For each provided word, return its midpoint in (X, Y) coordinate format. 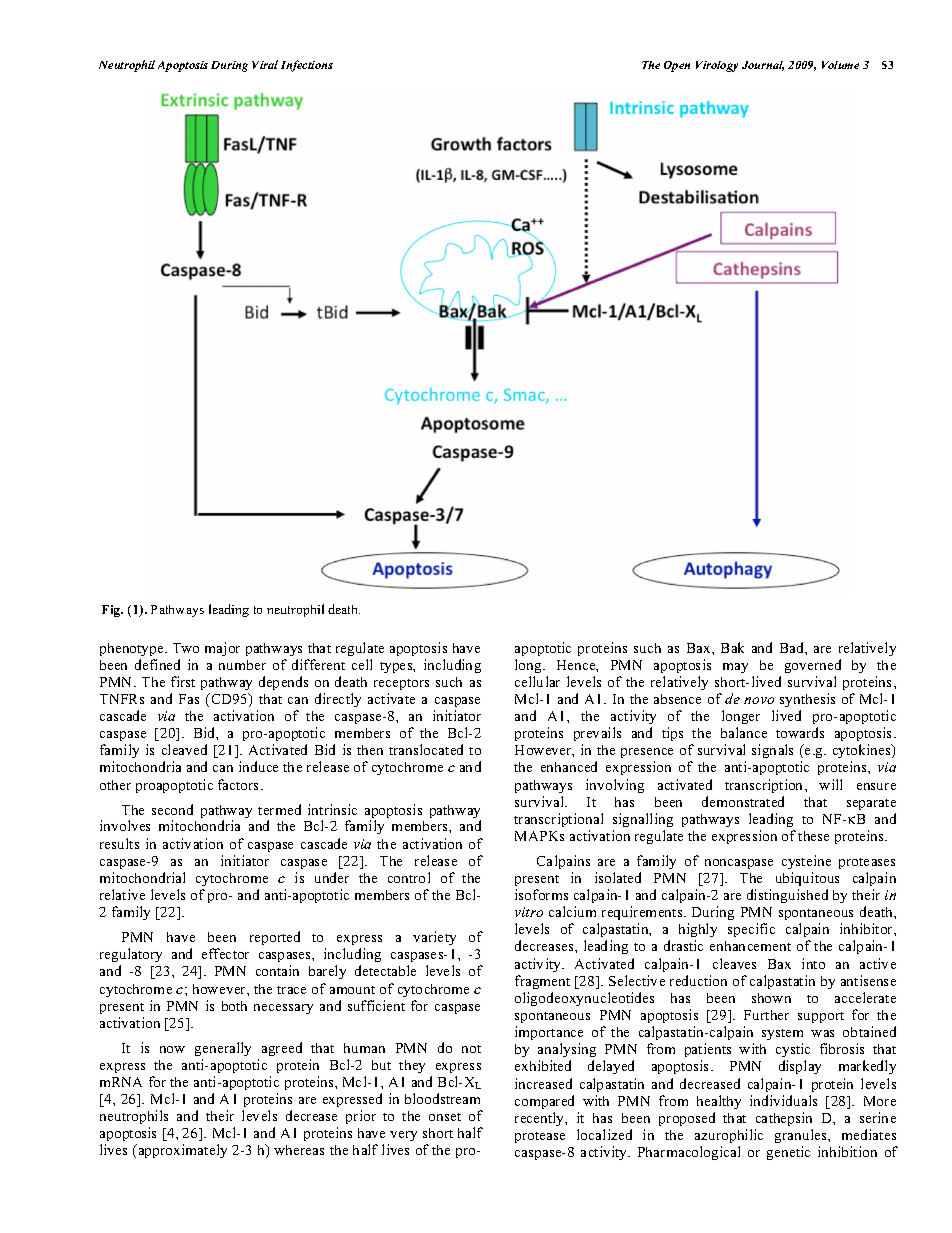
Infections (307, 66)
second (172, 809)
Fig (112, 611)
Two (186, 648)
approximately (181, 1151)
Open (677, 66)
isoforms (541, 894)
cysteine (806, 862)
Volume (840, 65)
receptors (401, 684)
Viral (265, 64)
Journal (763, 66)
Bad (793, 647)
